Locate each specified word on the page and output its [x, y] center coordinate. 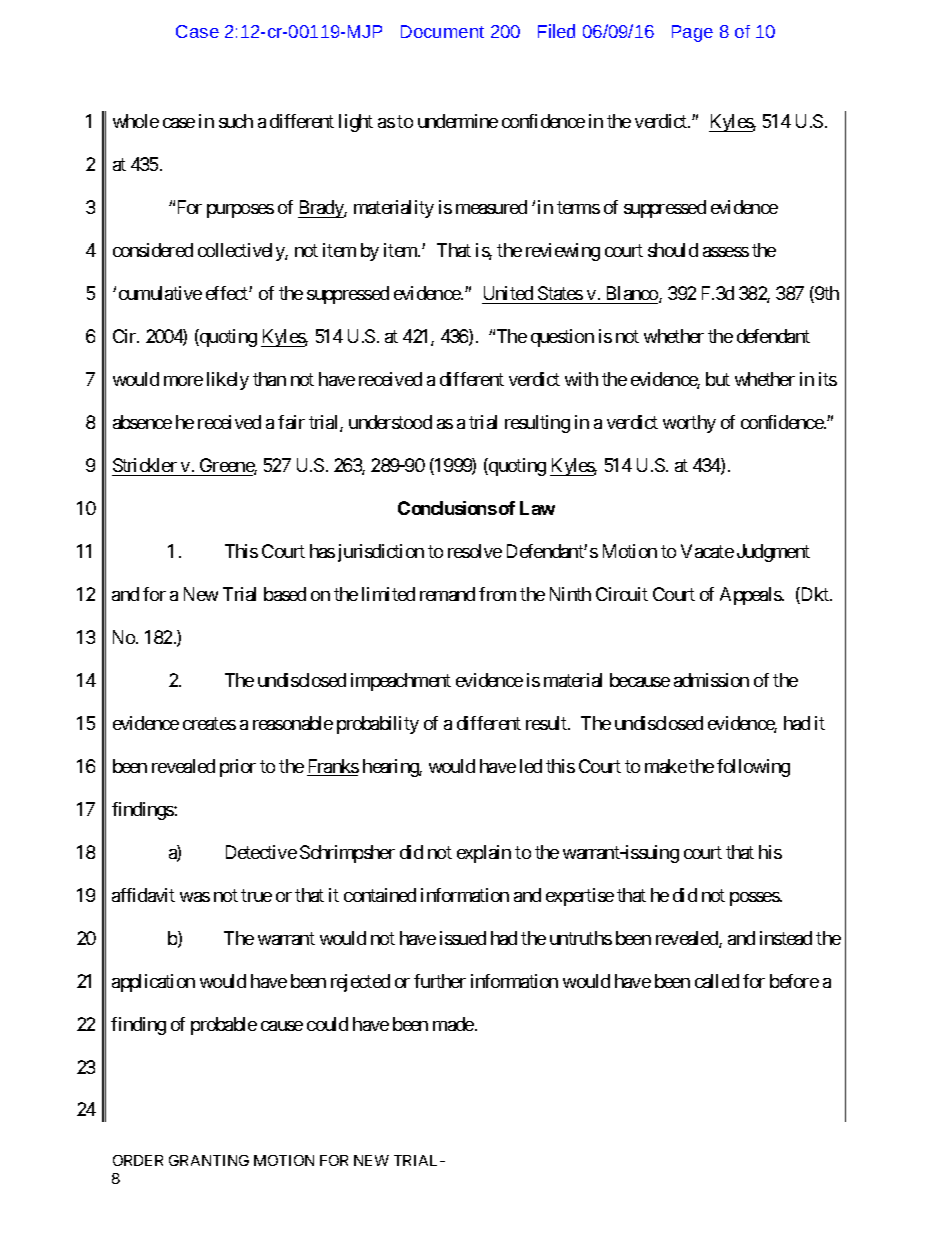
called [717, 981]
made [453, 1024]
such [236, 121]
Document [442, 31]
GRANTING [209, 1160]
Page [692, 33]
